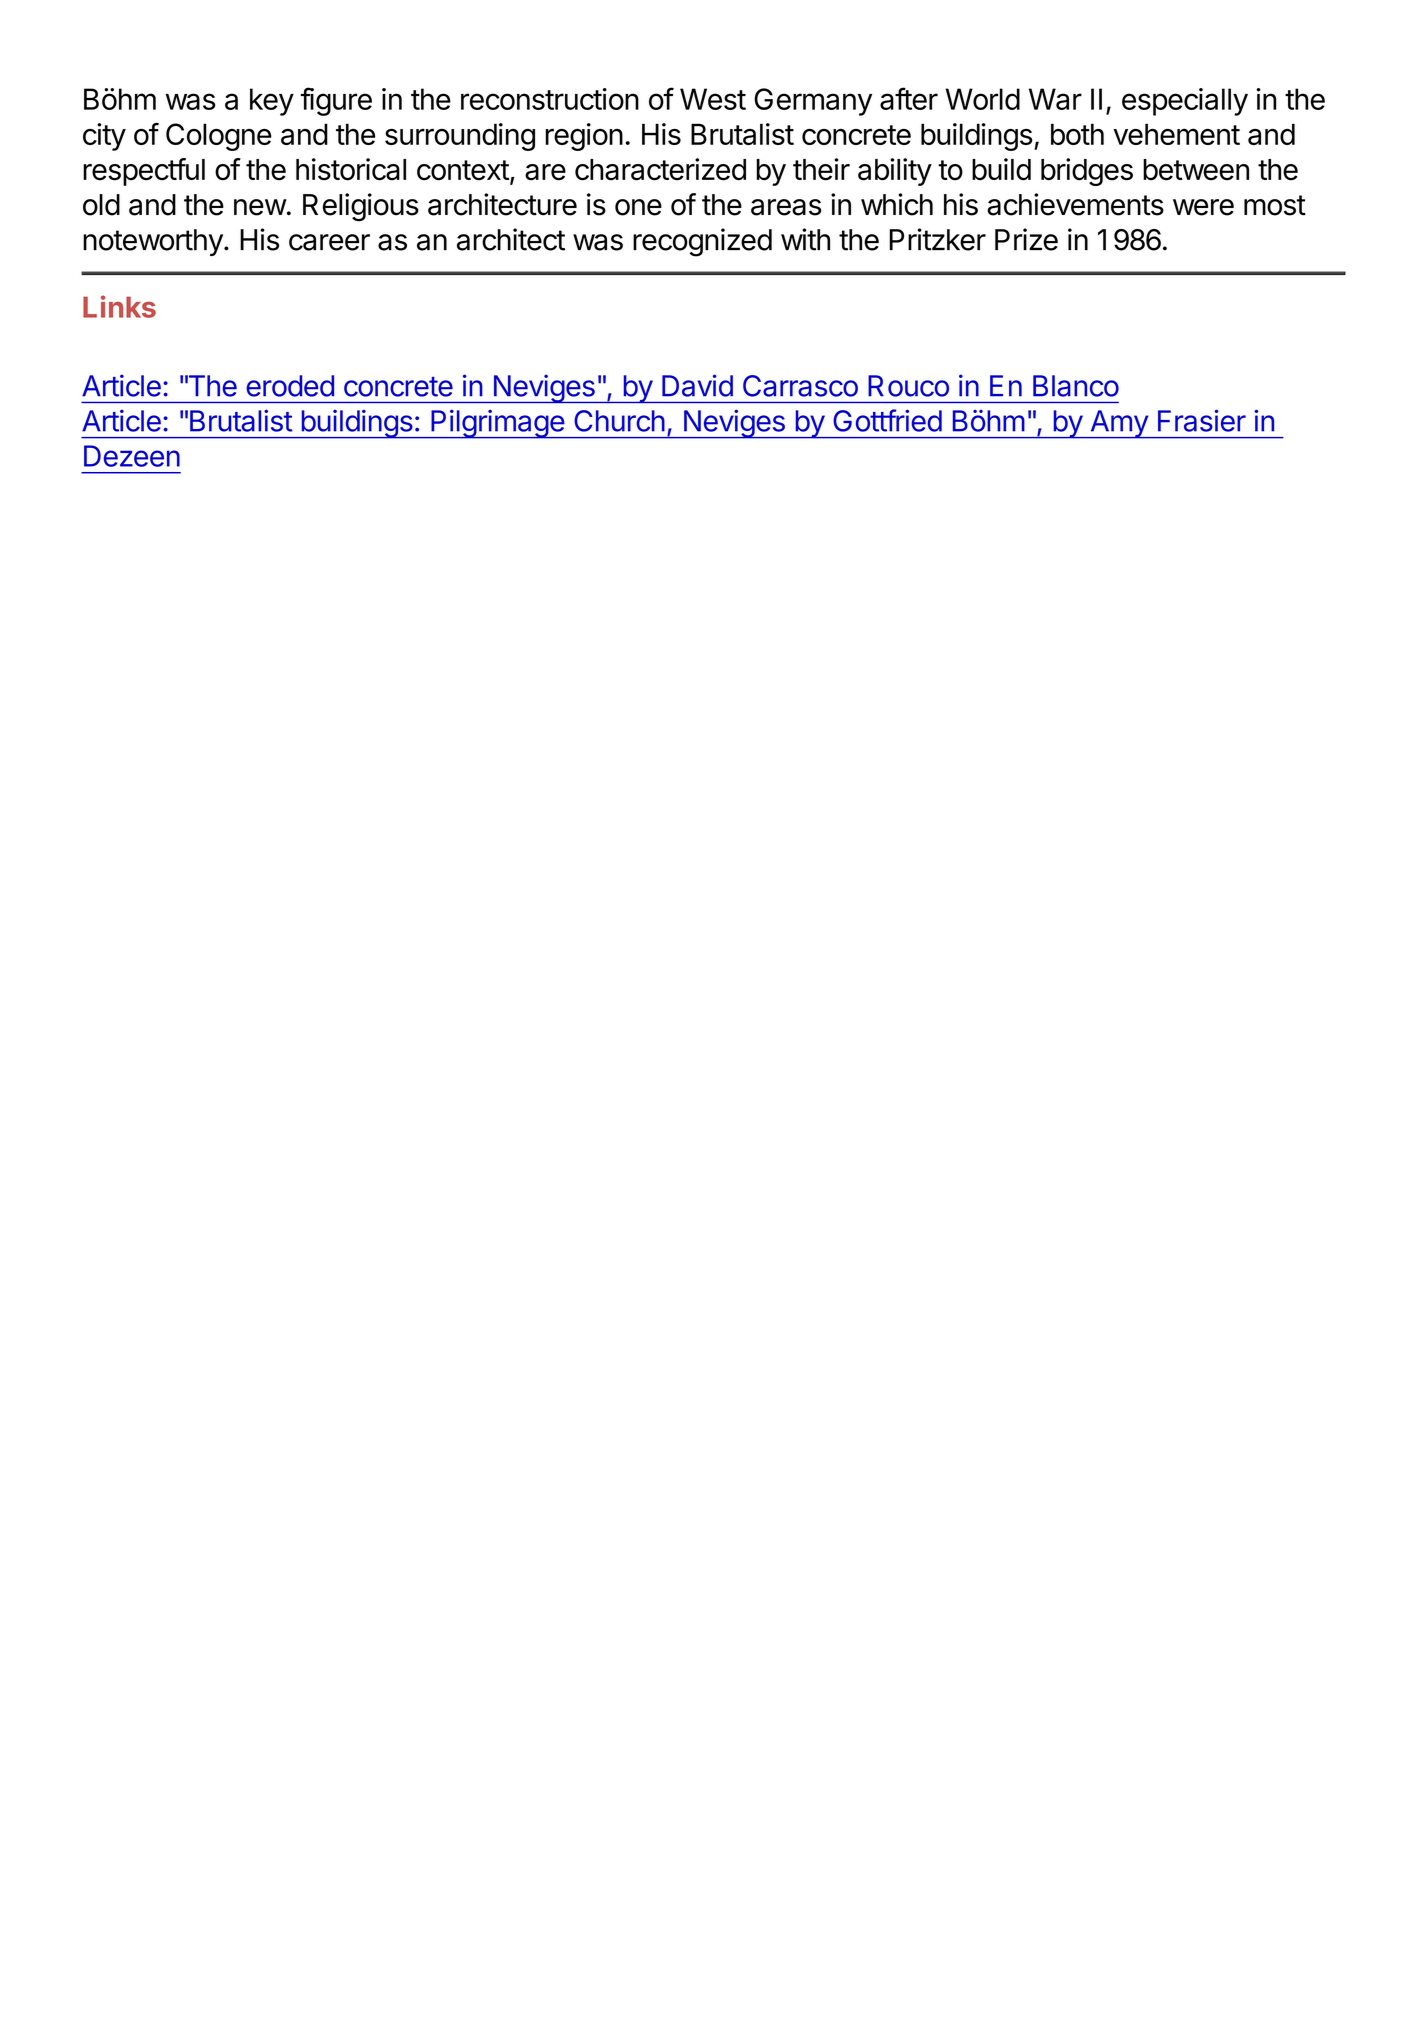 The image size is (1427, 2018). I want to click on one, so click(638, 207).
